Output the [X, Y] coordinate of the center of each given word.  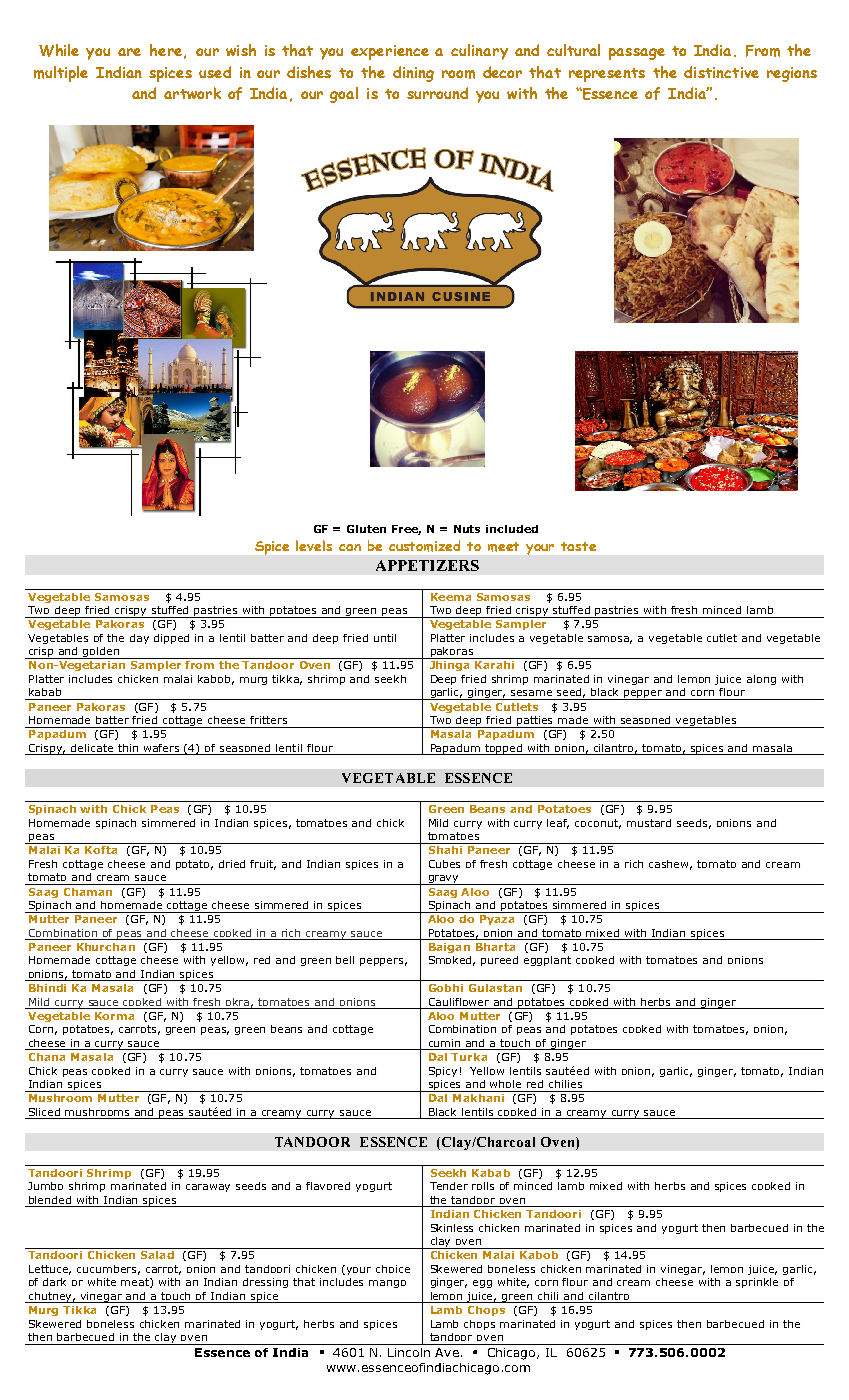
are [129, 52]
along [761, 680]
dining [413, 74]
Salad [157, 1255]
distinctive [721, 72]
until [385, 638]
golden [101, 653]
